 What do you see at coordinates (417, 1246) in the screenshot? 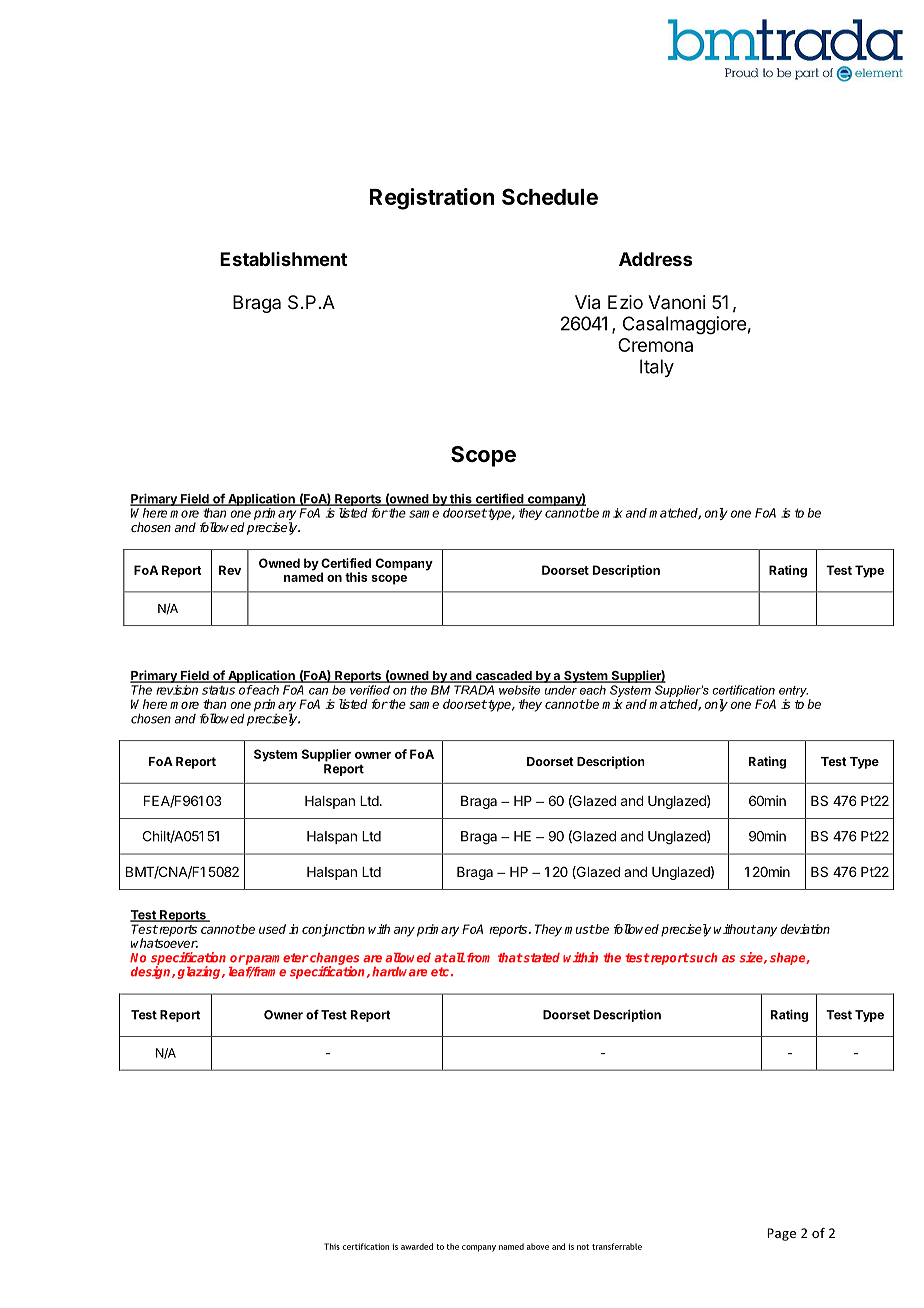
I see `awarded` at bounding box center [417, 1246].
